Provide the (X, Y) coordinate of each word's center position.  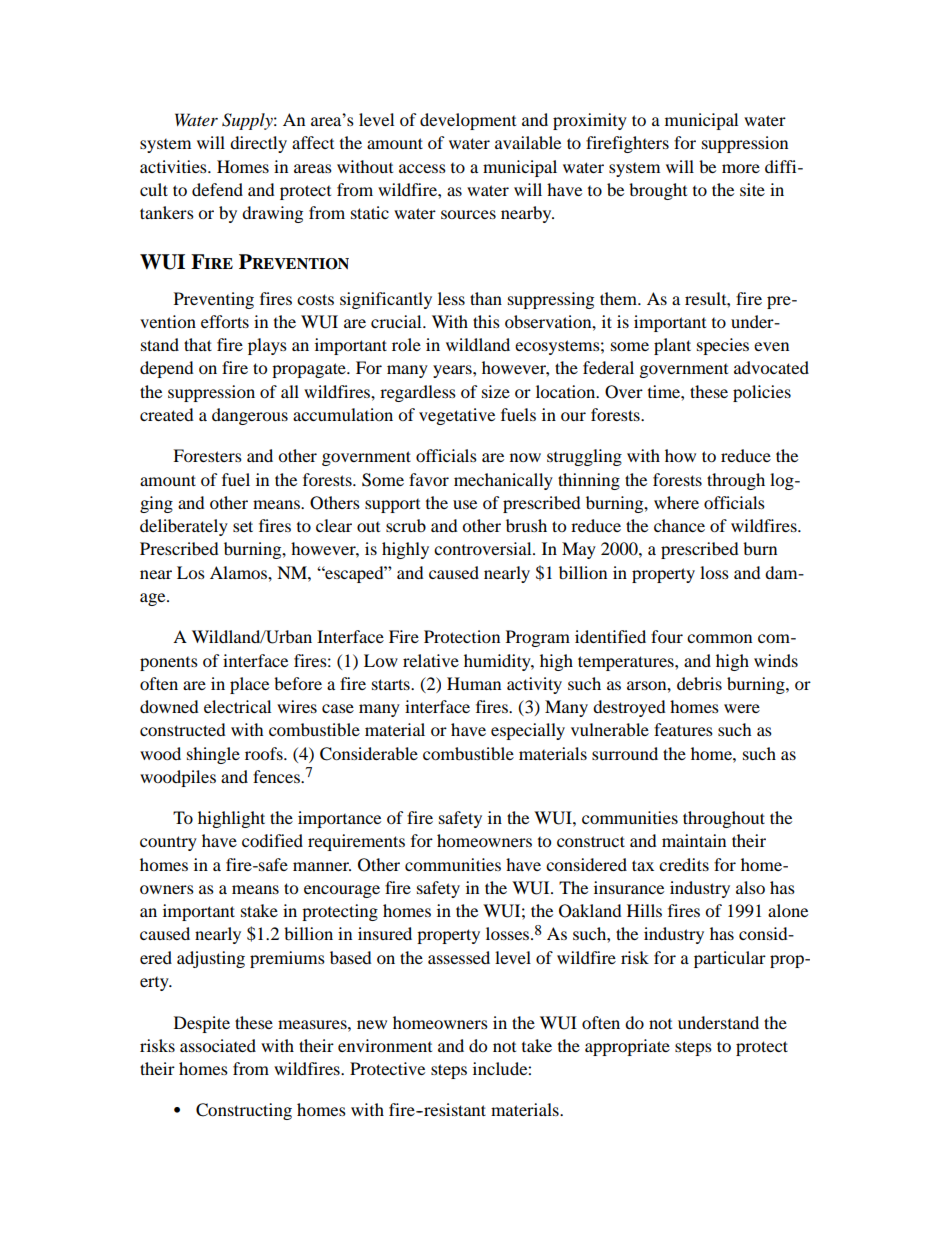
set (243, 526)
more (741, 168)
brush (526, 525)
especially (528, 731)
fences (277, 776)
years (453, 371)
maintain (694, 840)
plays (267, 346)
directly (258, 144)
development (468, 121)
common (719, 638)
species (723, 346)
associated (218, 1045)
